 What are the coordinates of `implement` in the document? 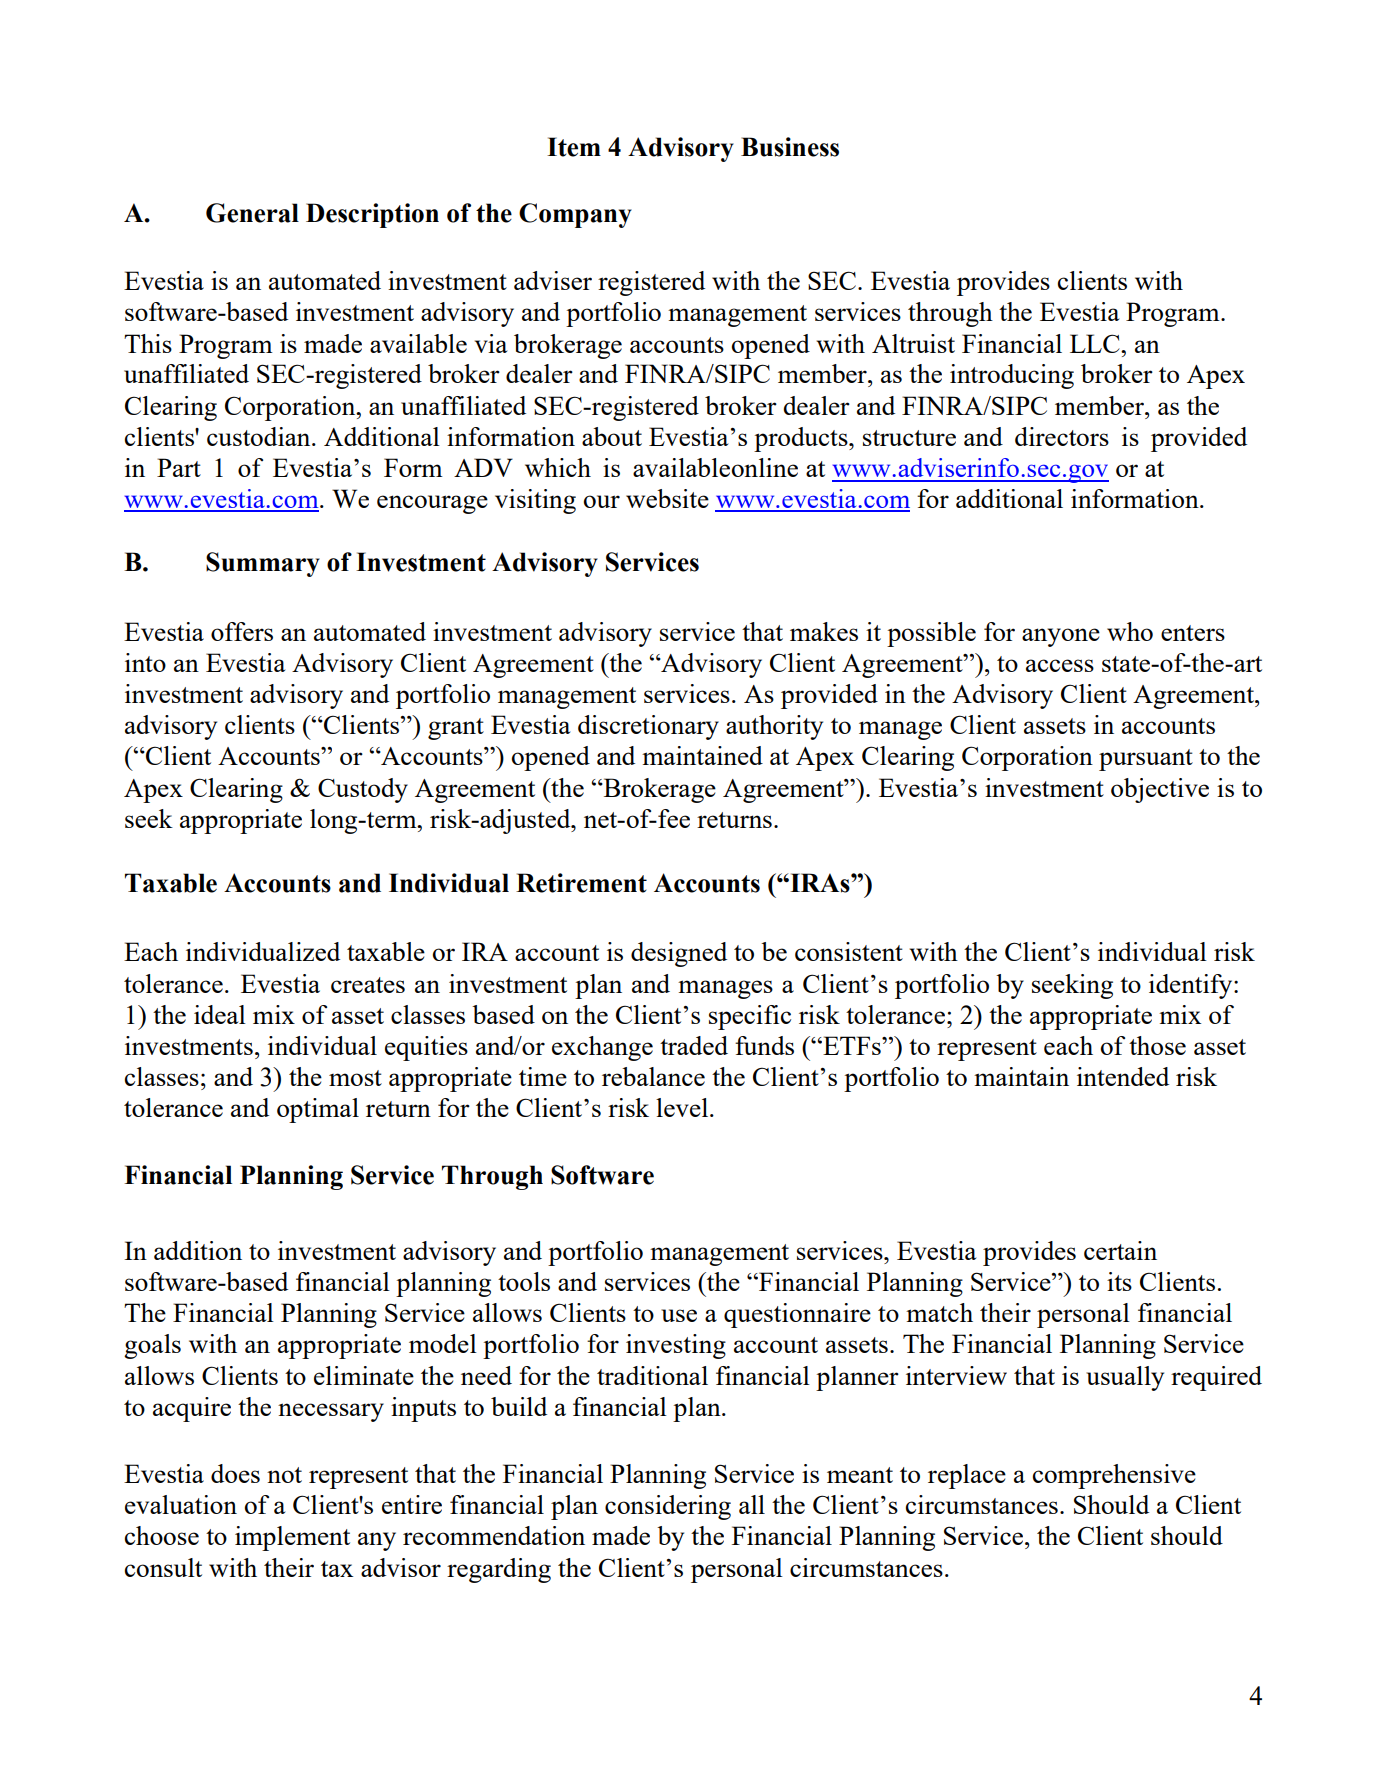 It's located at (292, 1538).
